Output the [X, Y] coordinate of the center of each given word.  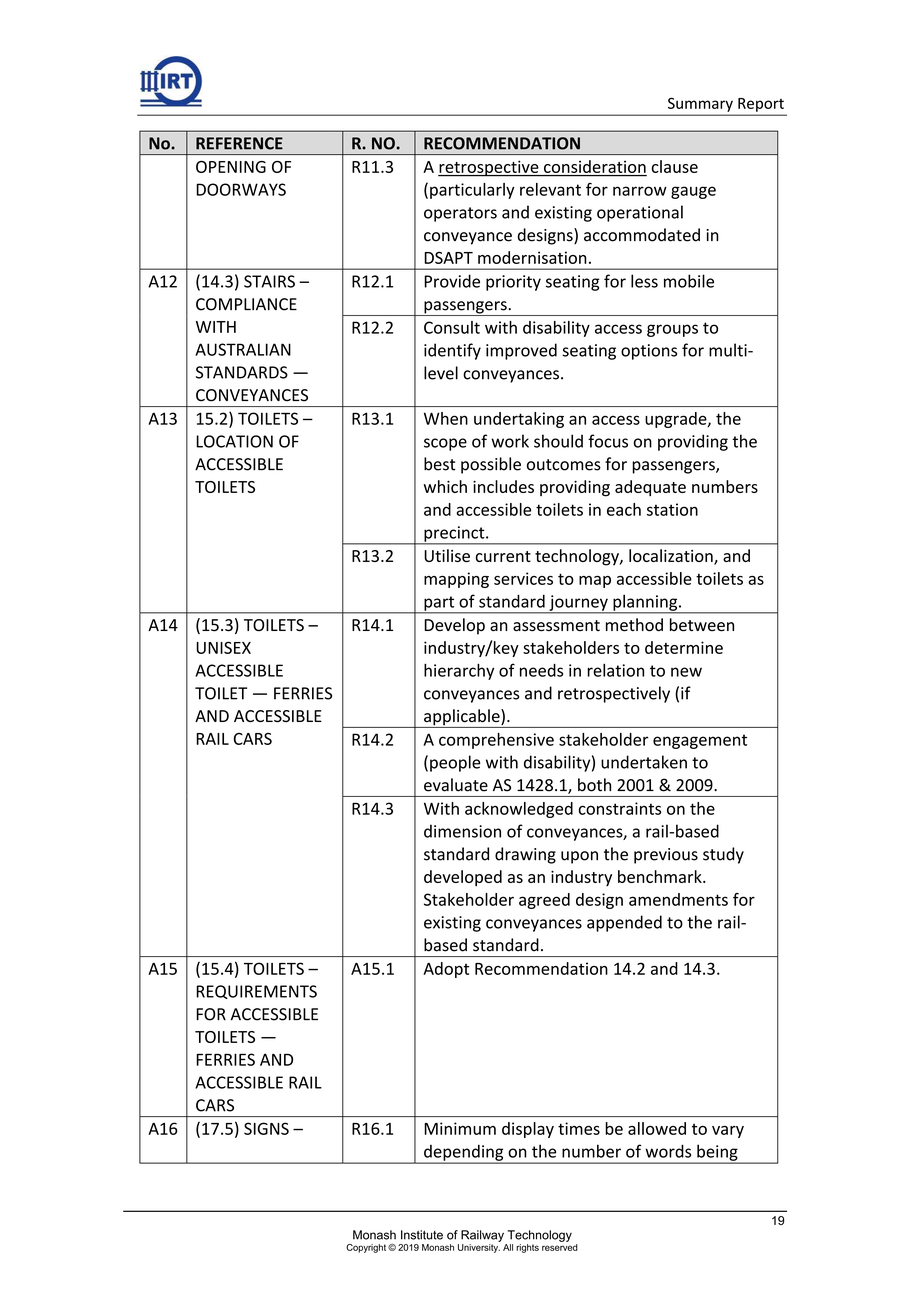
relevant [550, 189]
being [717, 1153]
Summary [700, 105]
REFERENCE [239, 143]
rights [527, 1248]
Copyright [367, 1248]
